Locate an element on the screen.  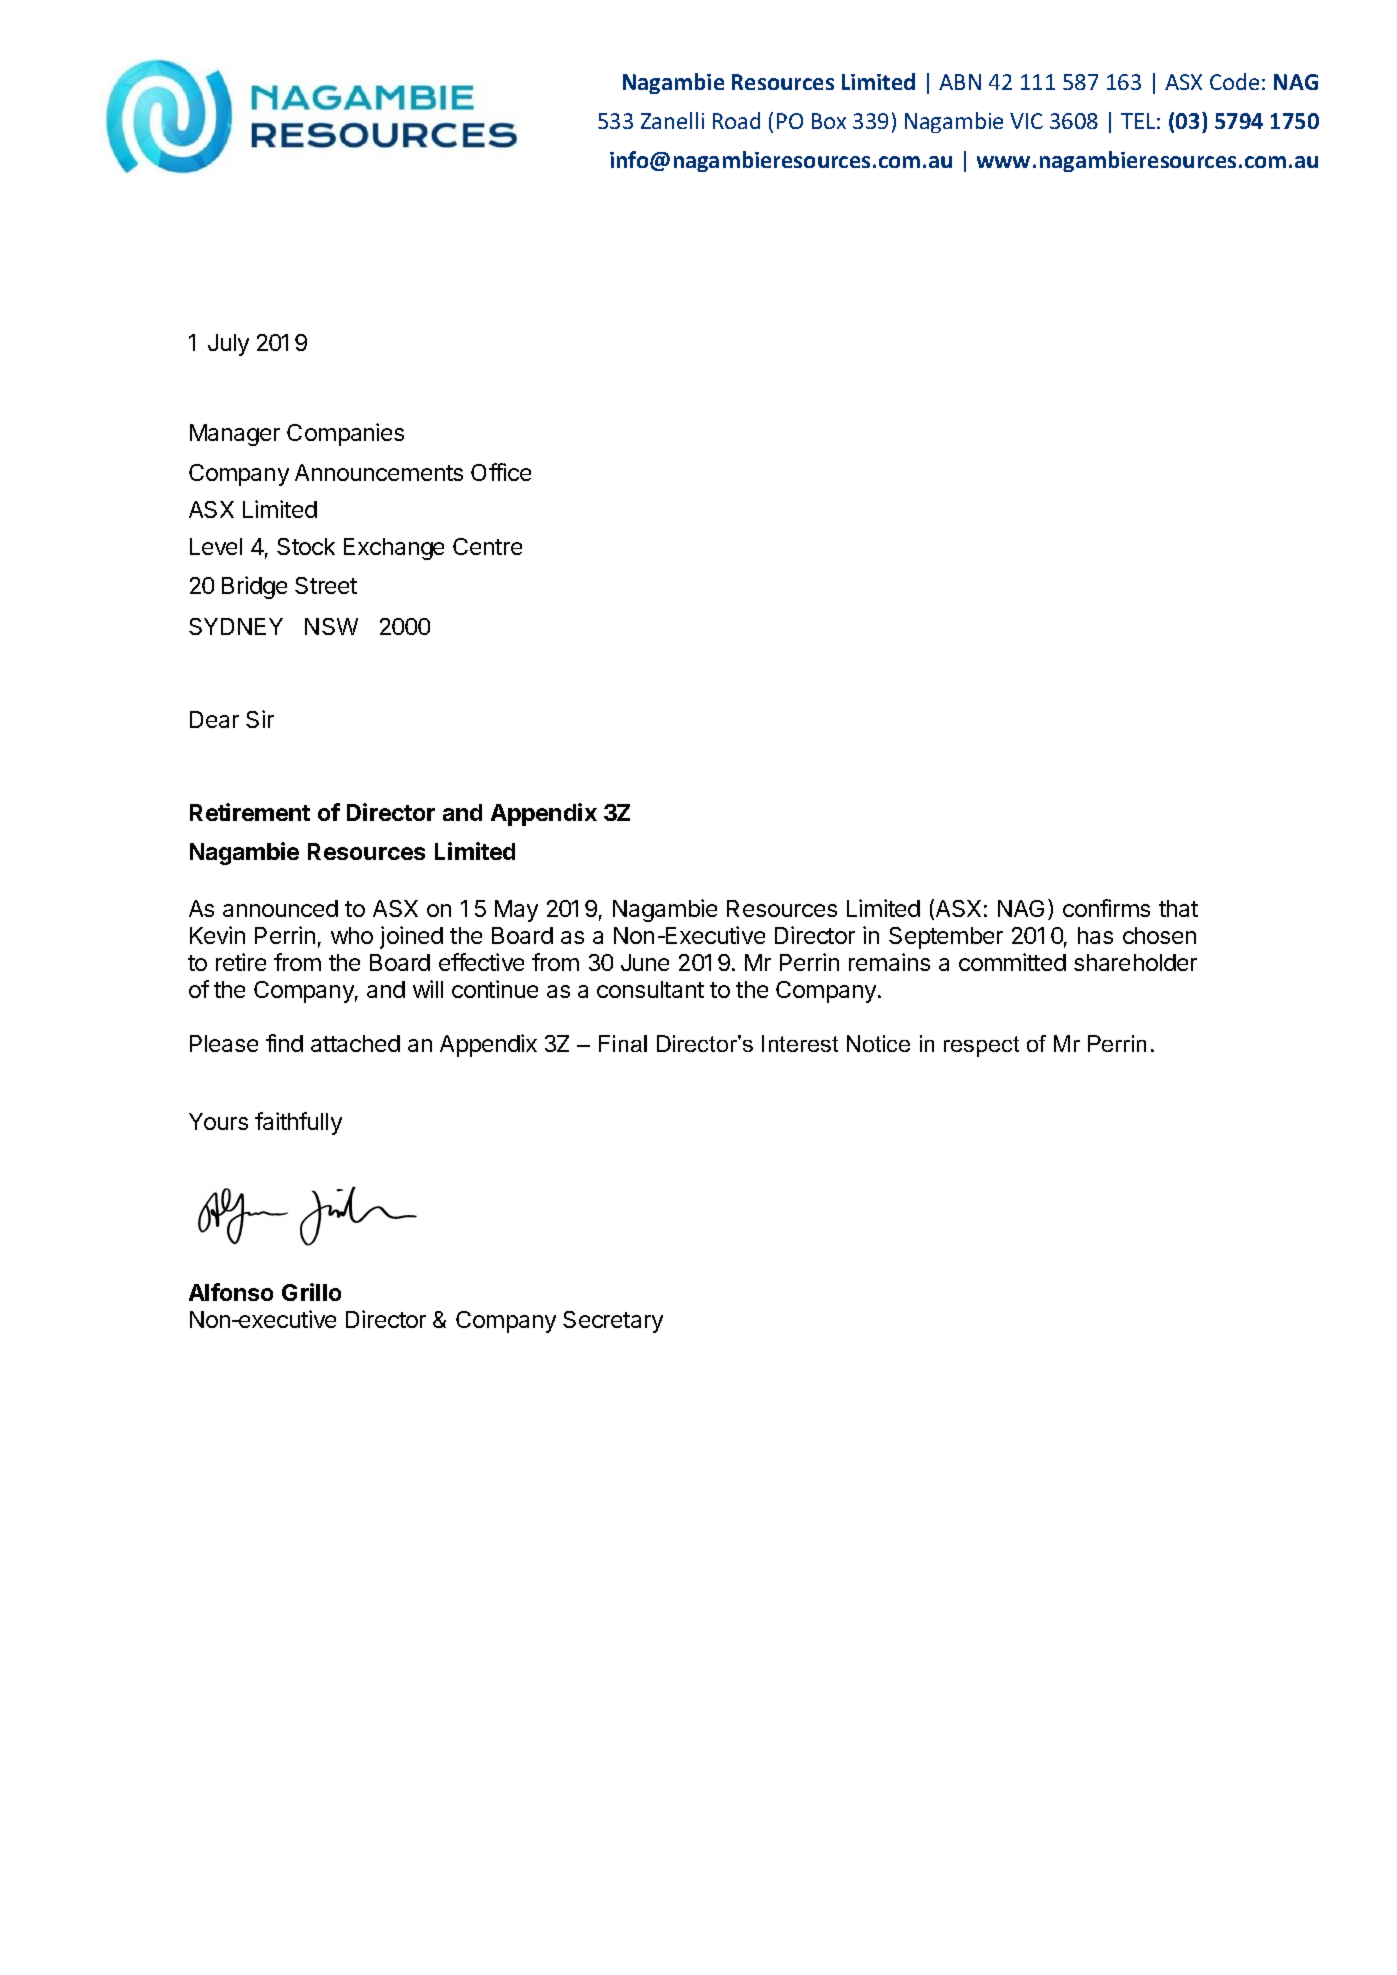
confirms is located at coordinates (1106, 908).
